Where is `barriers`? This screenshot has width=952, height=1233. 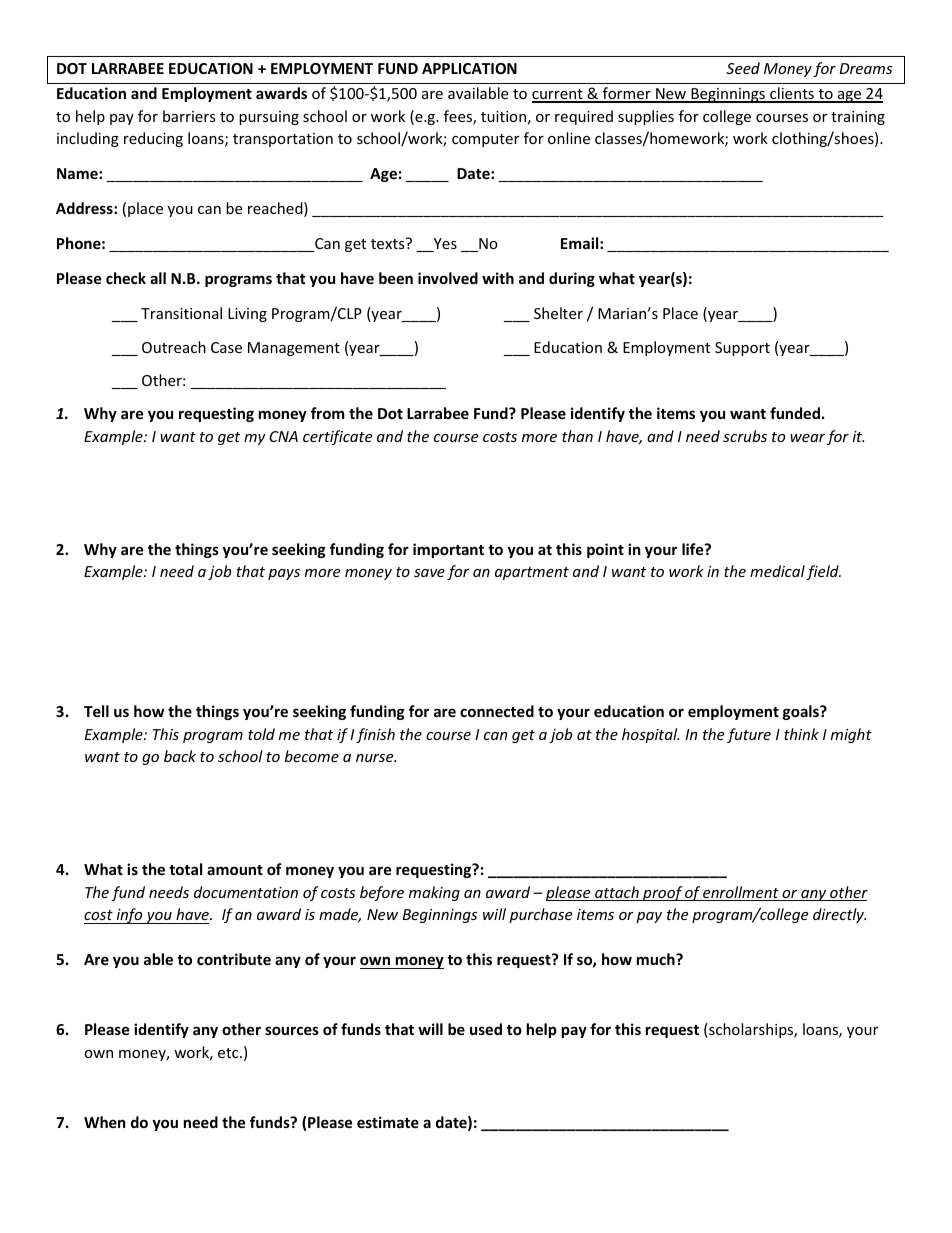 barriers is located at coordinates (189, 116).
